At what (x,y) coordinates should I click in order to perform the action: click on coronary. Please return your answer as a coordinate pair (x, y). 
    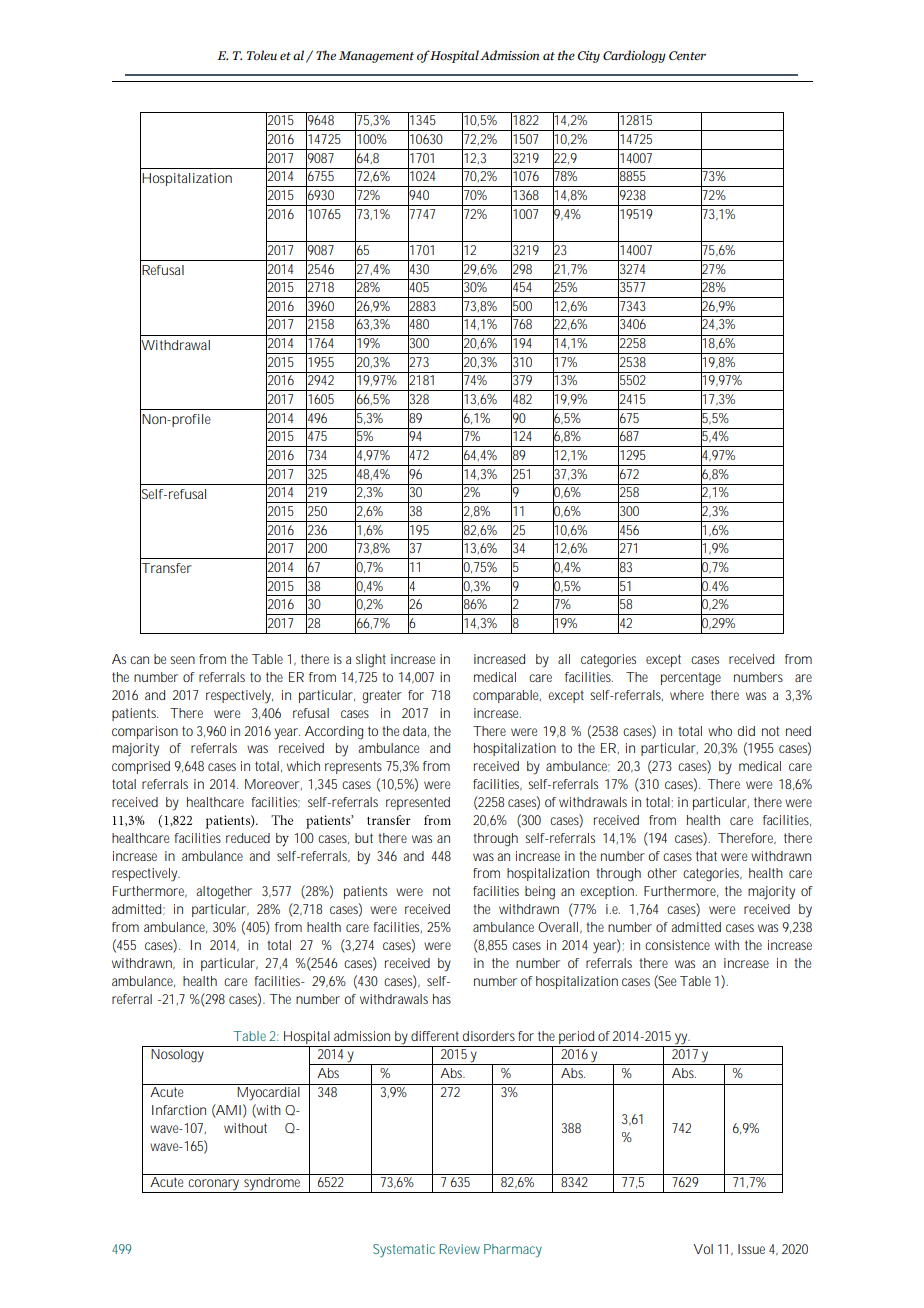
    Looking at the image, I should click on (215, 1186).
